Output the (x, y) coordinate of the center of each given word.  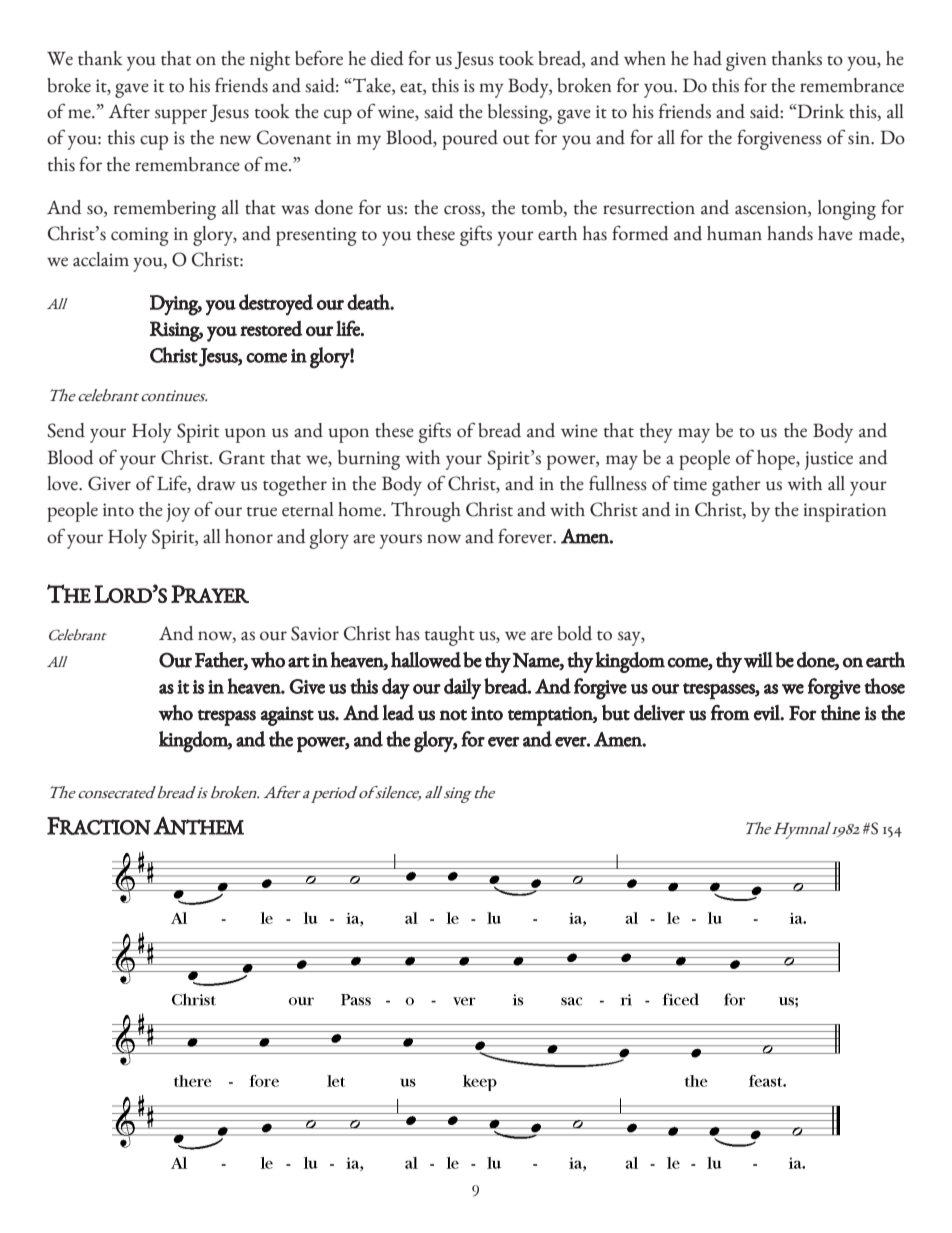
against (287, 716)
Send (66, 430)
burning (369, 460)
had (707, 58)
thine (840, 713)
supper (181, 116)
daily (462, 688)
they (656, 433)
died (387, 58)
